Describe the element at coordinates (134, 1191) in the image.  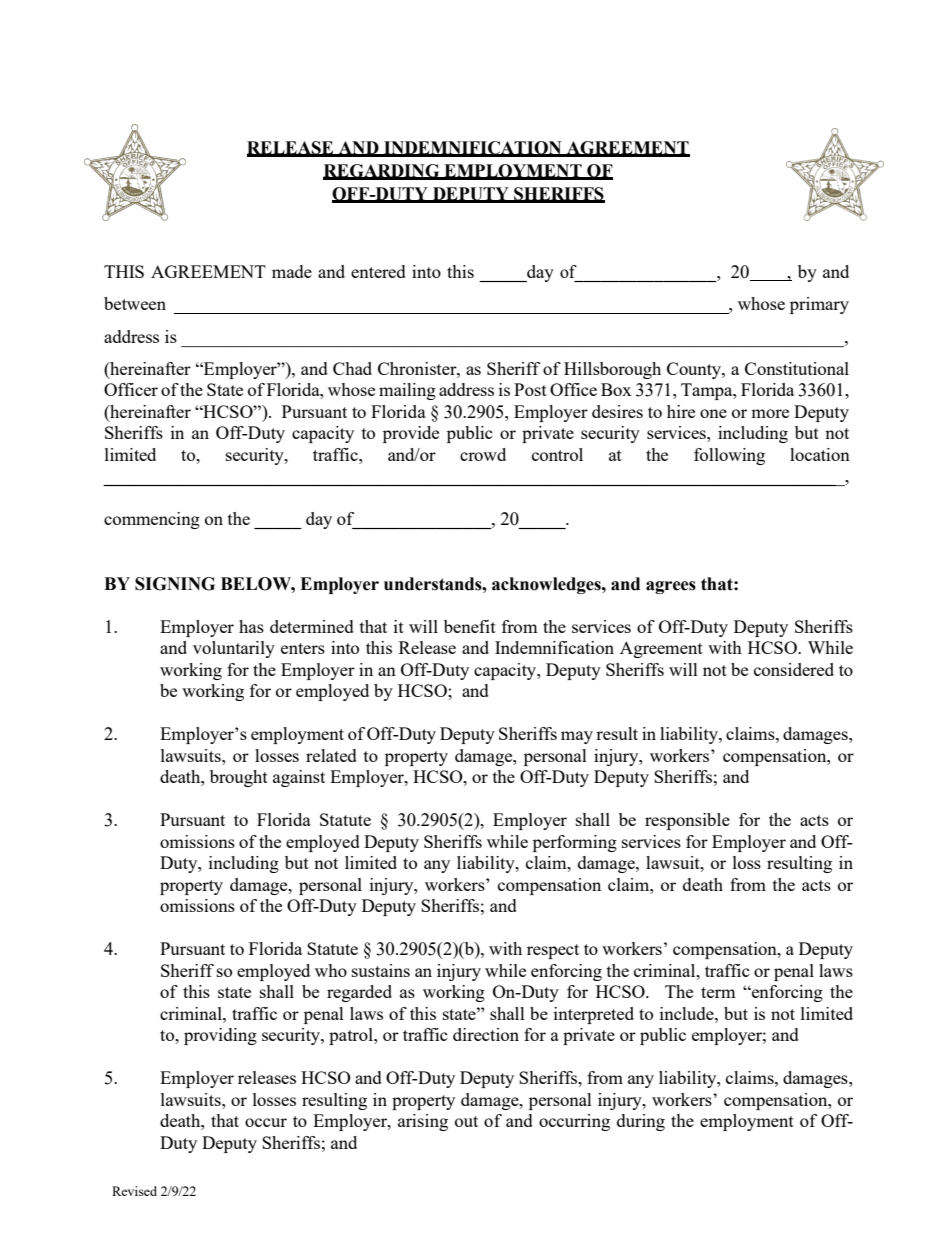
I see `Revised` at that location.
